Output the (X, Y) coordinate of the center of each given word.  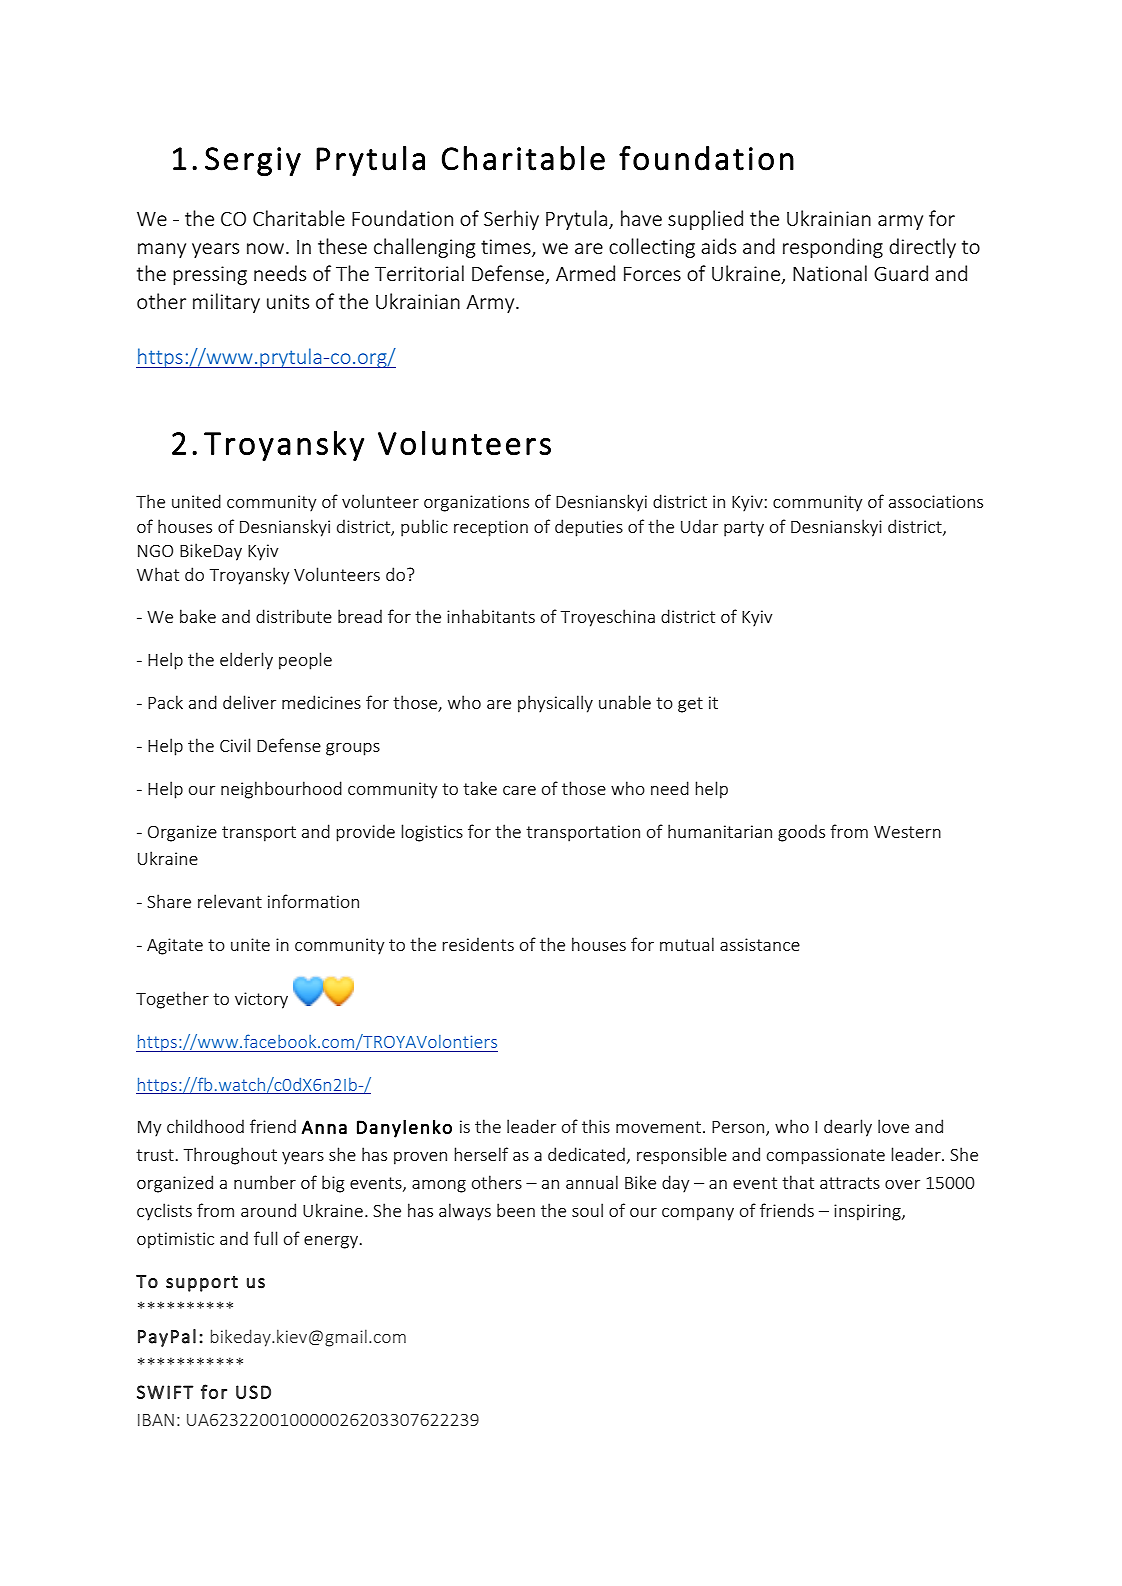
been (516, 1210)
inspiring (868, 1212)
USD (253, 1392)
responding (833, 248)
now (267, 248)
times (507, 247)
